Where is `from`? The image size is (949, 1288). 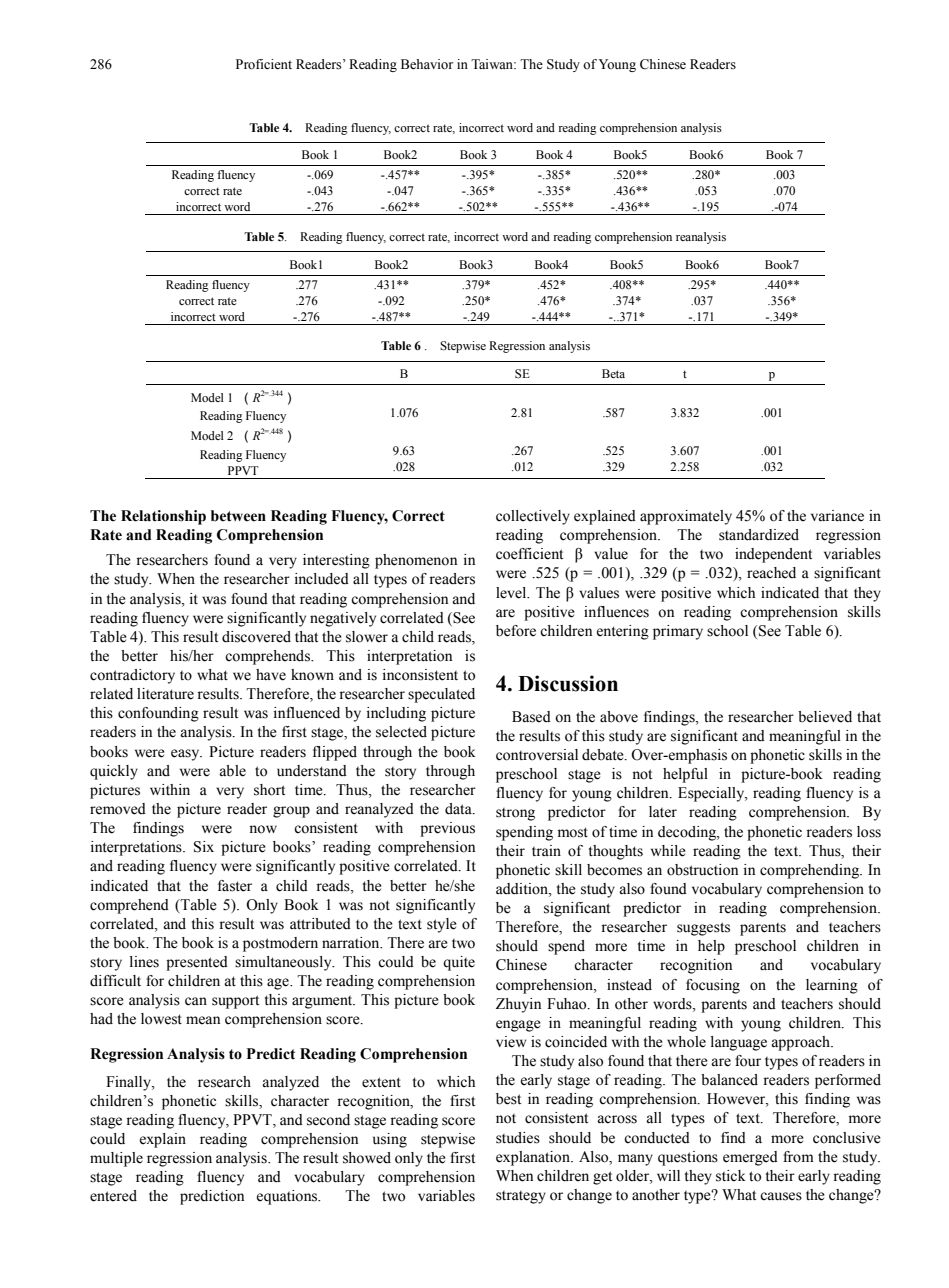
from is located at coordinates (798, 1157).
